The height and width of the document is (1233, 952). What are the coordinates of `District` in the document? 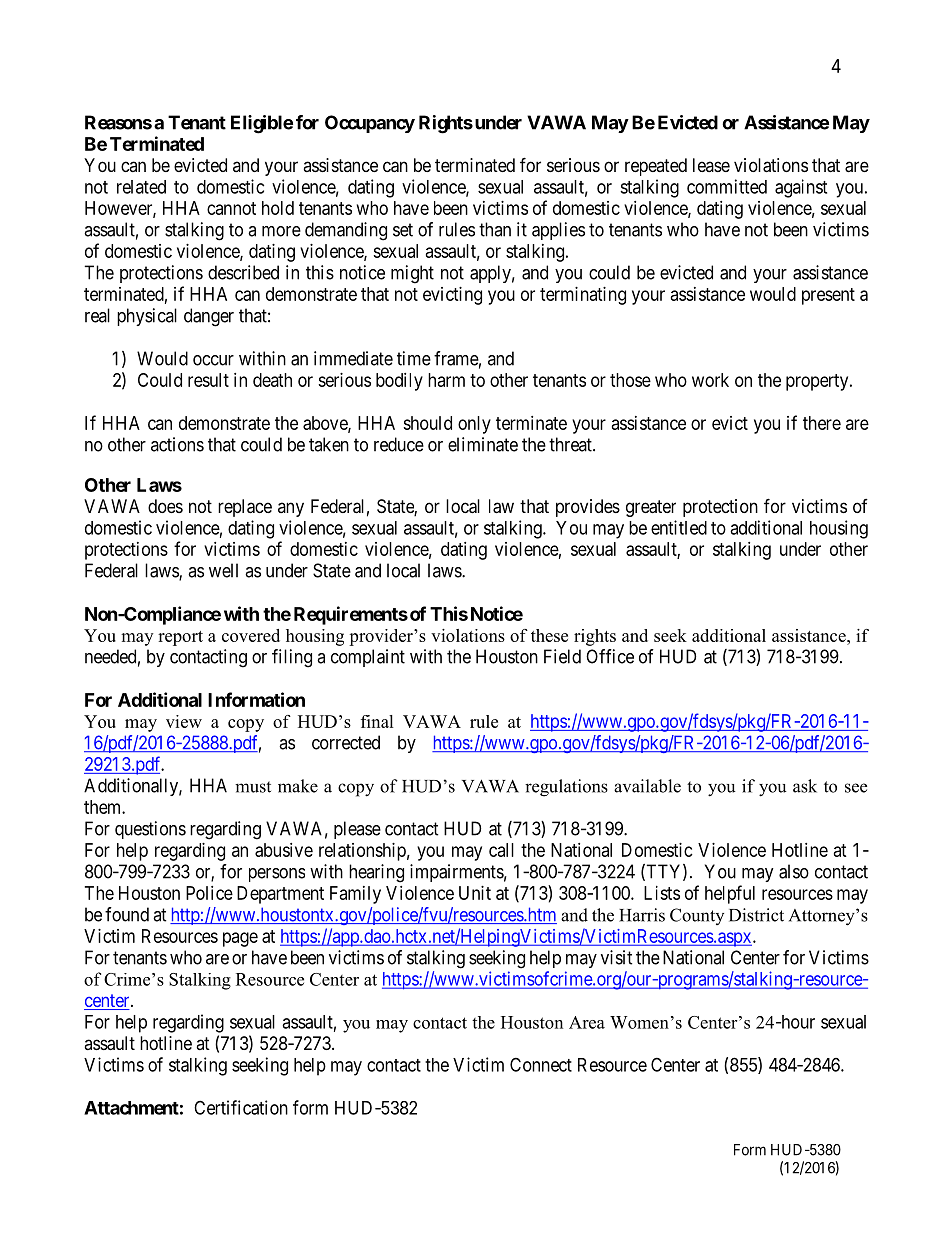 It's located at (756, 915).
